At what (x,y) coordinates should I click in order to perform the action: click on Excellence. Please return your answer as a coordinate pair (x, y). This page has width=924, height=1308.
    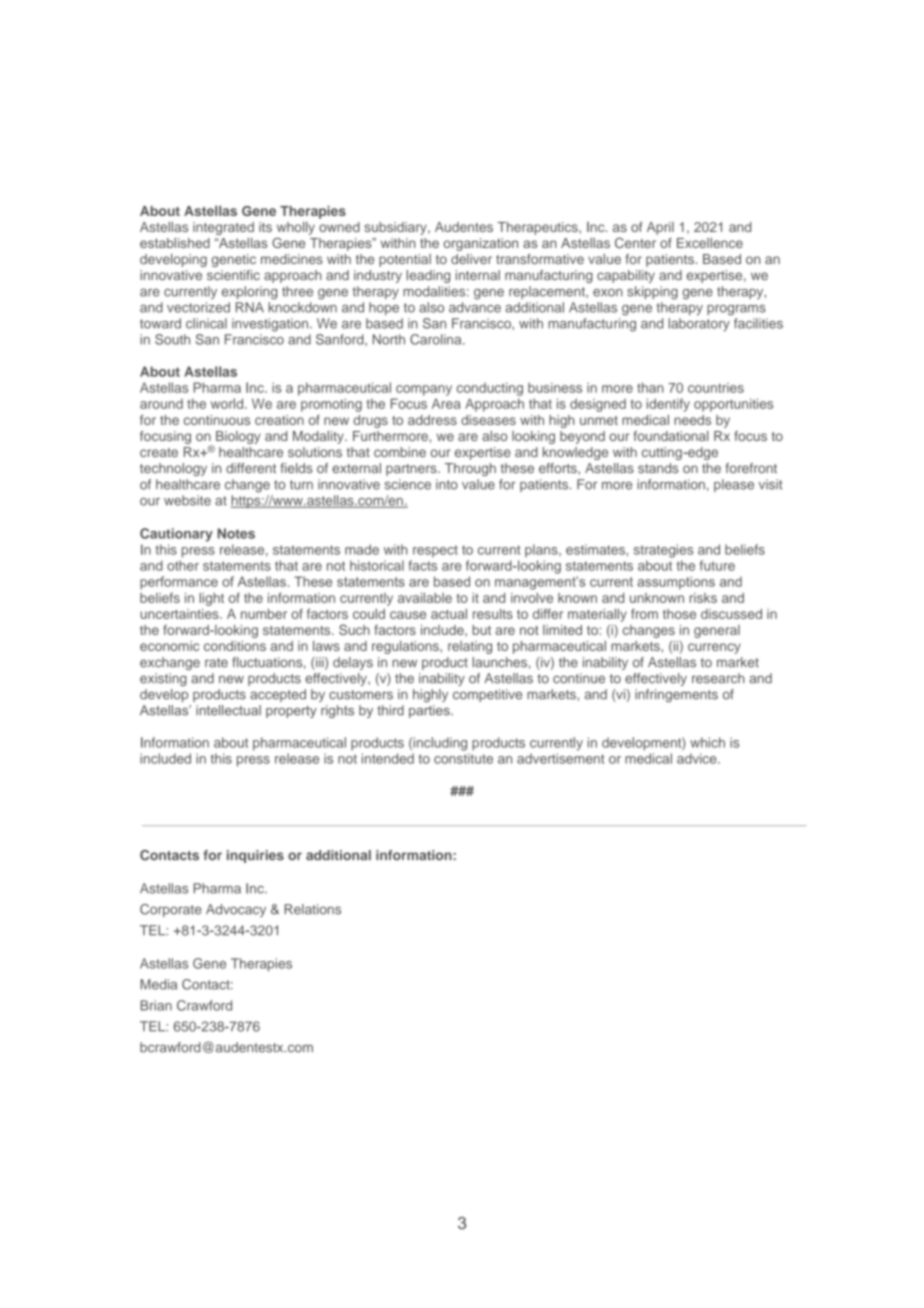
    Looking at the image, I should click on (710, 243).
